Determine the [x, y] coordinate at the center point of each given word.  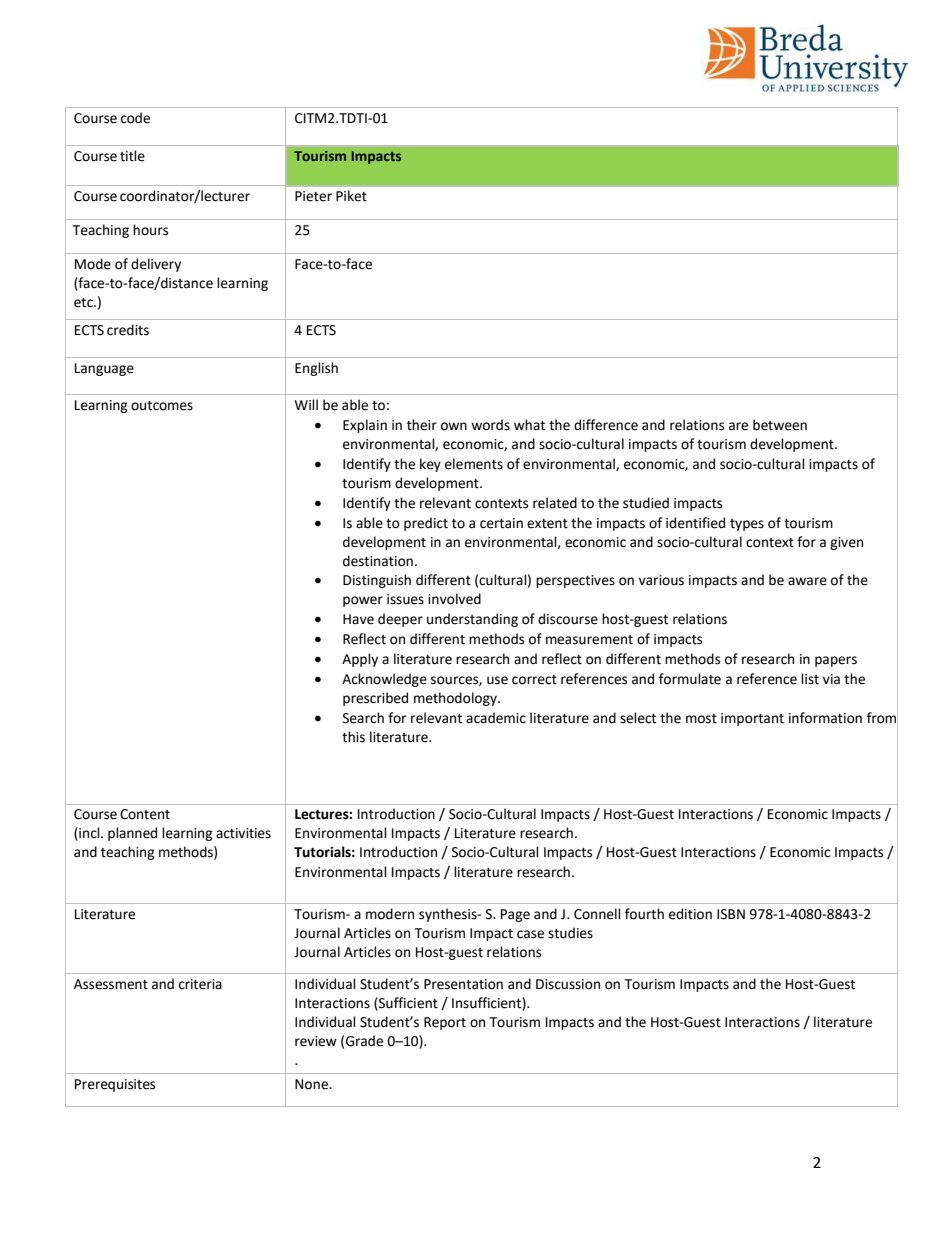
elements [474, 464]
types [747, 525]
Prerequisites [115, 1085]
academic [496, 718]
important [752, 719]
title [132, 156]
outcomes [162, 406]
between [780, 425]
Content [145, 814]
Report [445, 1023]
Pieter [313, 196]
